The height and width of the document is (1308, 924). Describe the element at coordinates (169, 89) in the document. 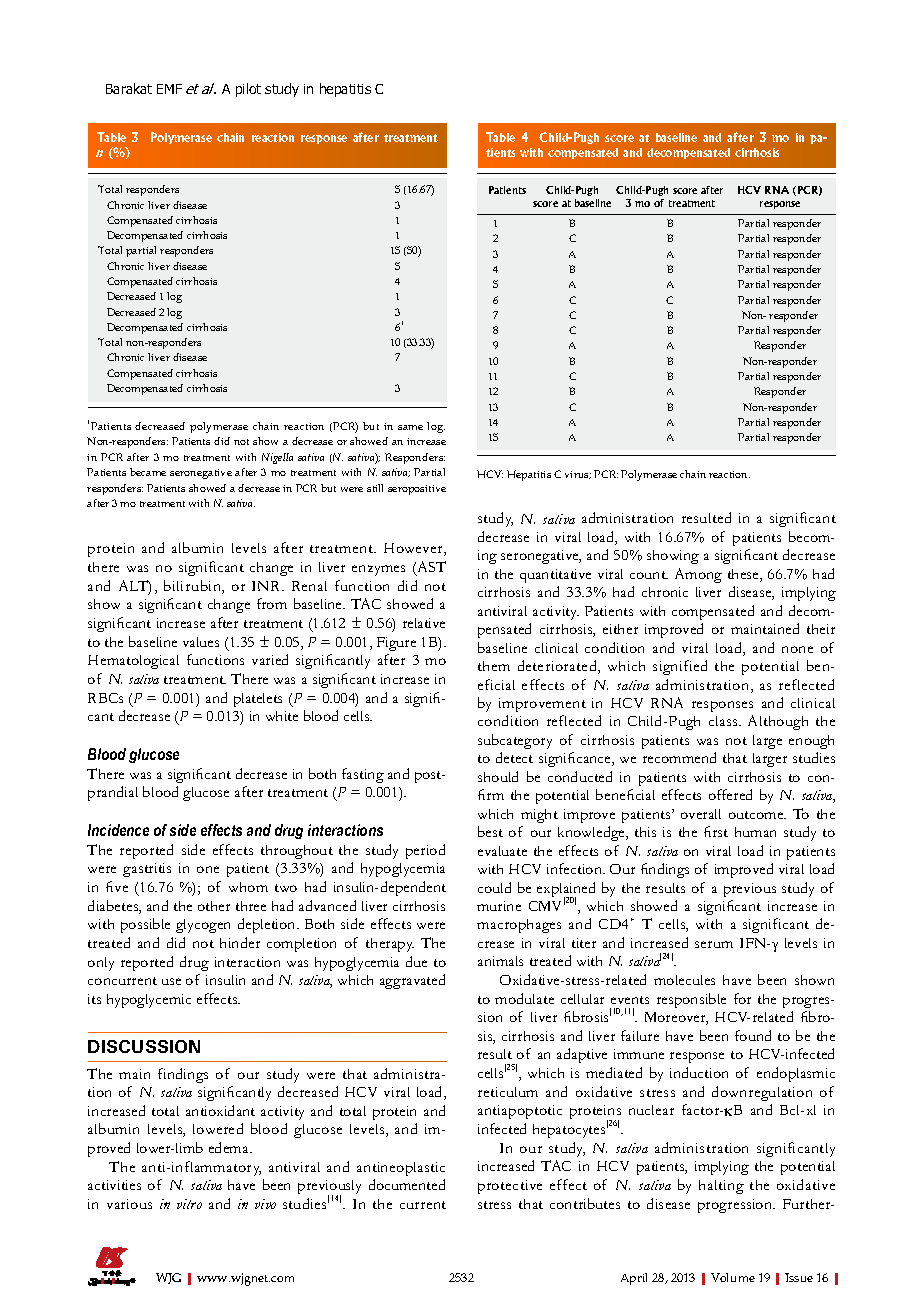

I see `EMF` at that location.
